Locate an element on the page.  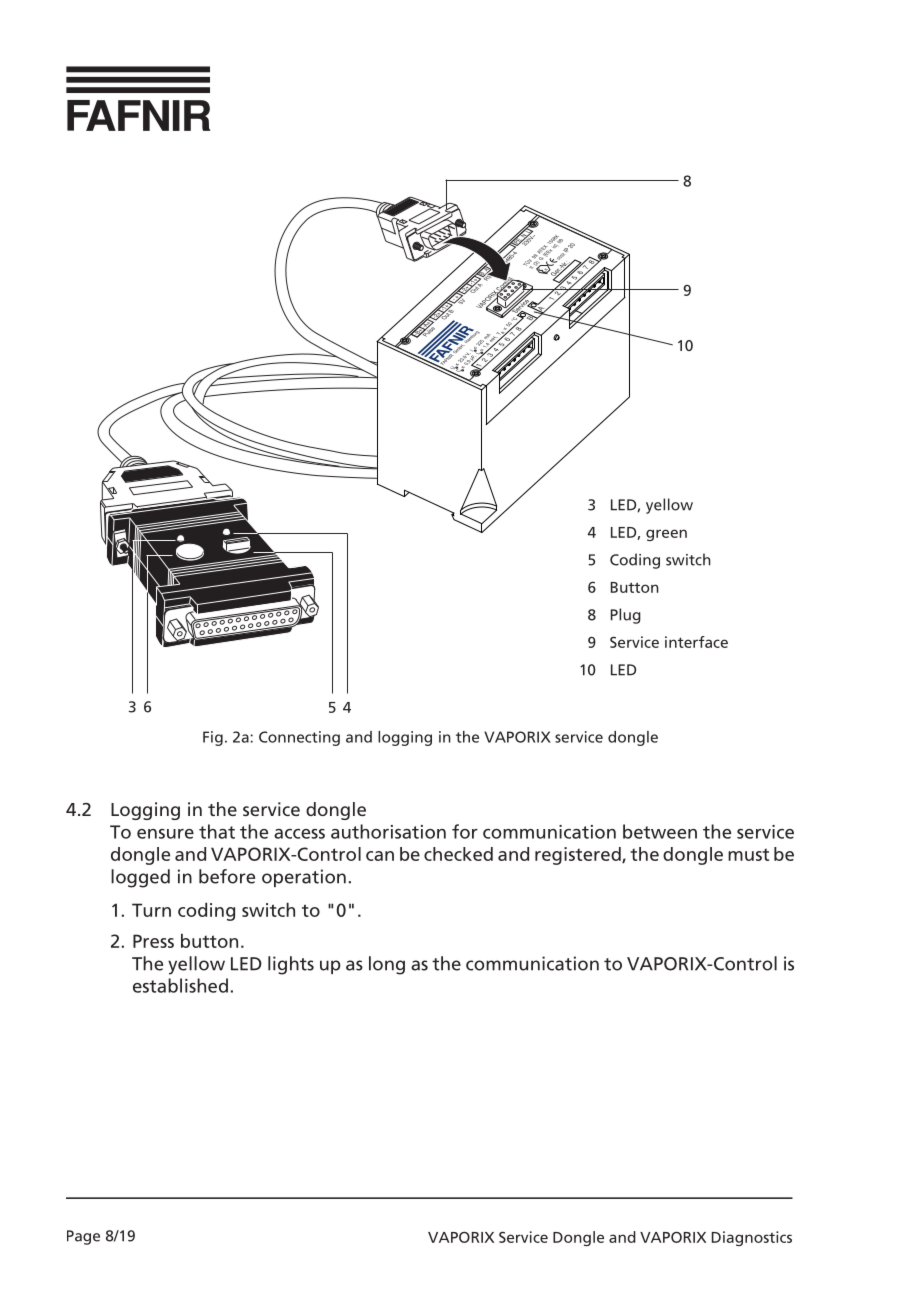
long is located at coordinates (387, 965).
